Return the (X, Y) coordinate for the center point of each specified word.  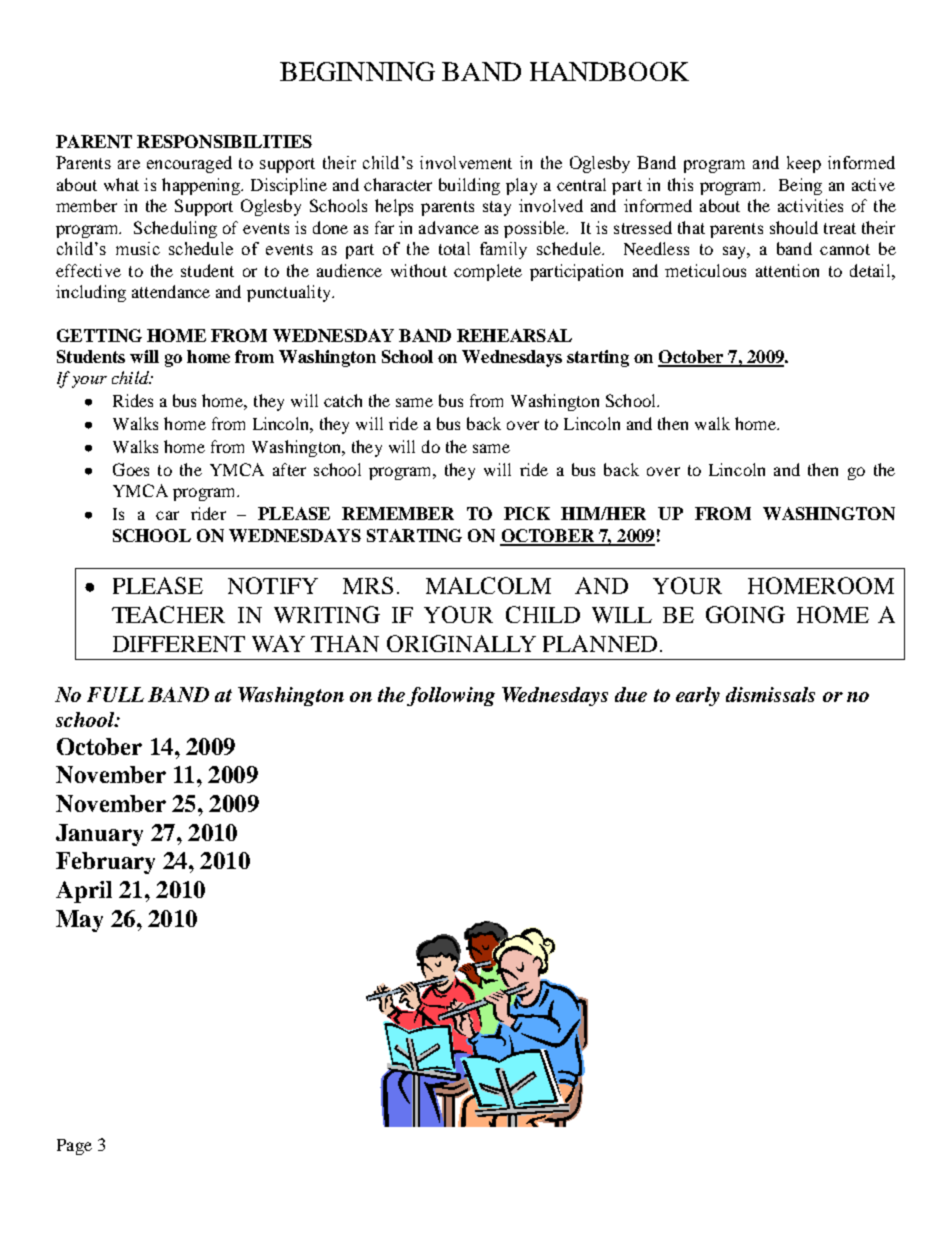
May (79, 921)
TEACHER (168, 614)
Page (74, 1147)
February (105, 863)
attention (787, 270)
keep (804, 164)
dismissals (770, 694)
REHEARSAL (514, 335)
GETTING (99, 335)
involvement (466, 162)
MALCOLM (488, 585)
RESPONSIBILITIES (224, 141)
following (451, 696)
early (698, 696)
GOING (745, 614)
